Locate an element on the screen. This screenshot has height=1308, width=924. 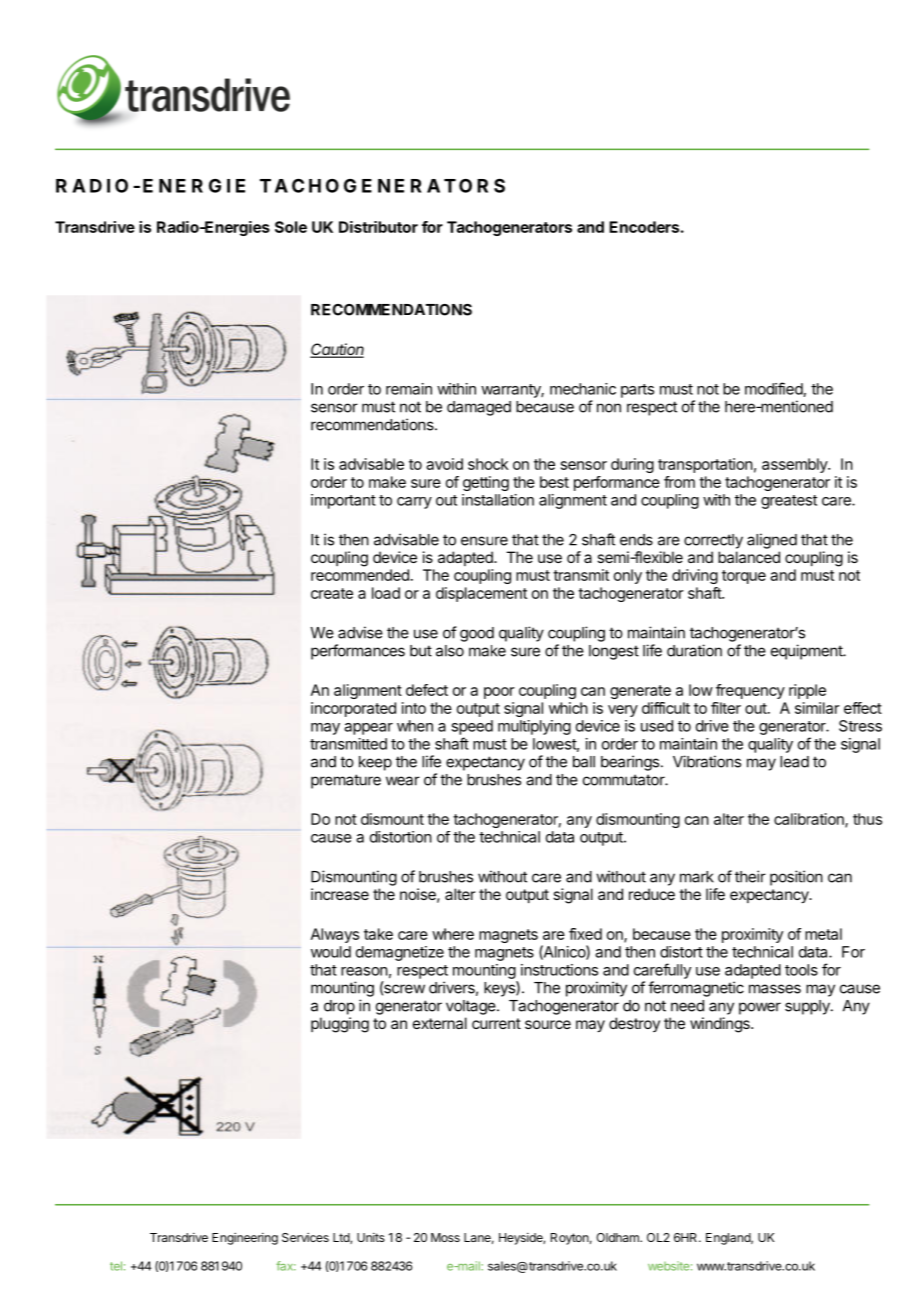
Sole is located at coordinates (291, 227).
